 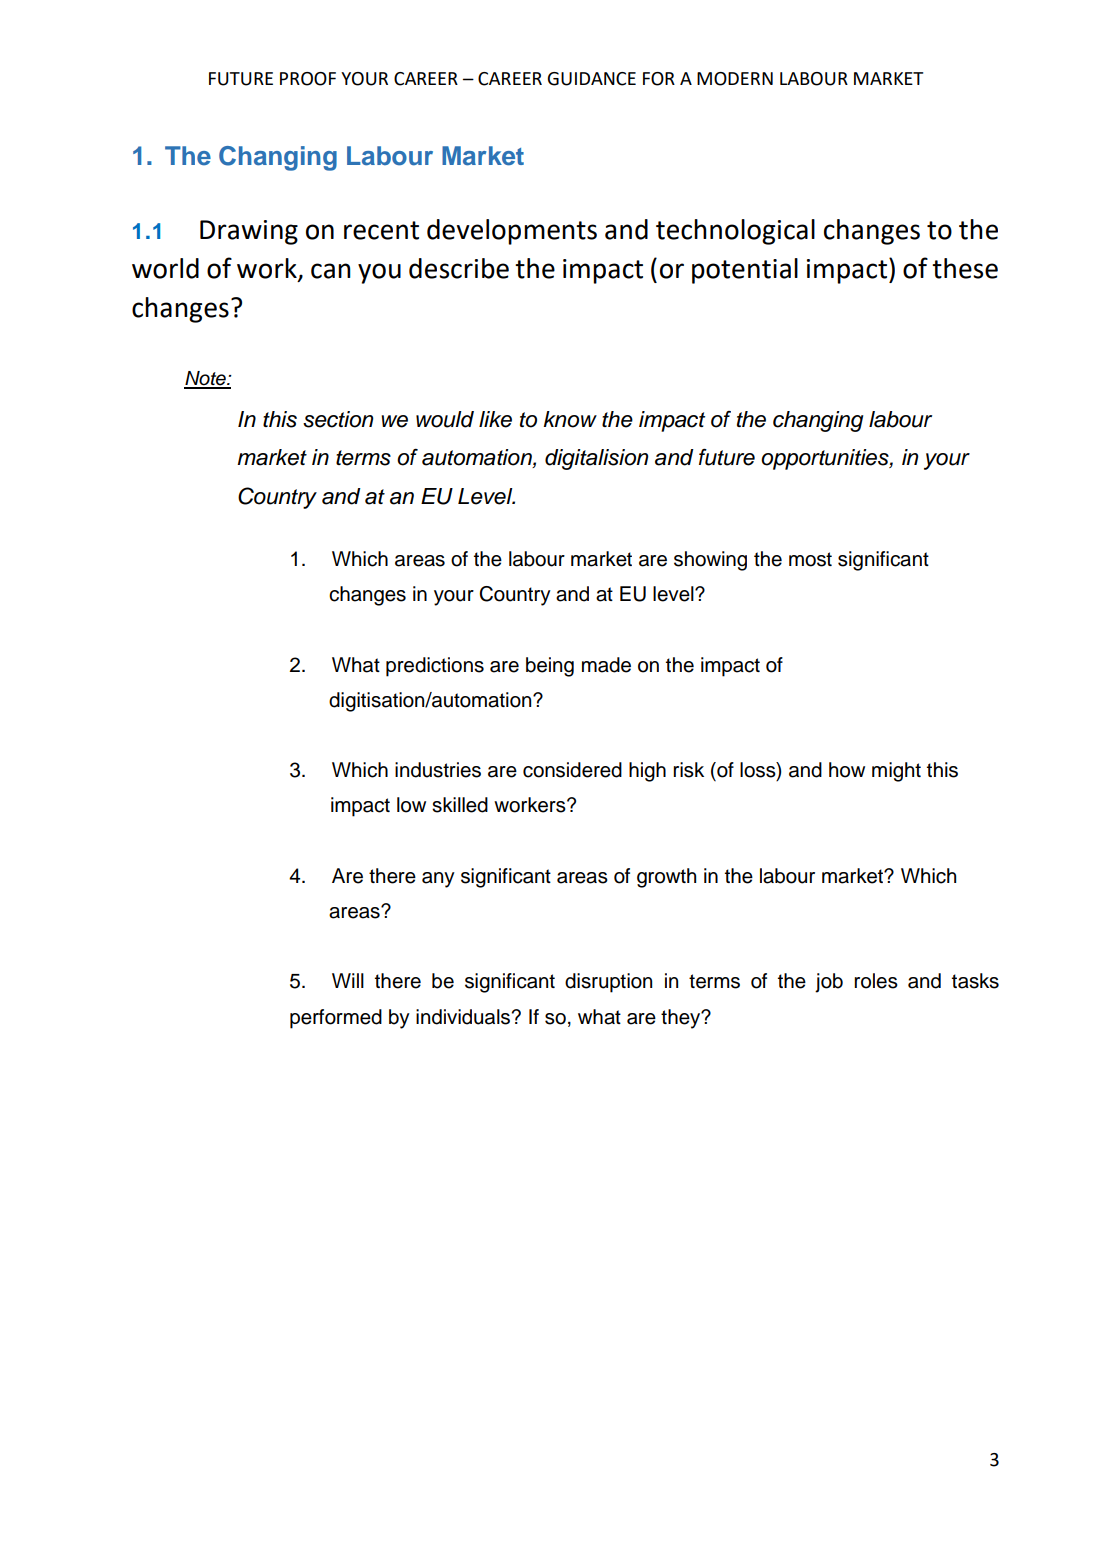 What do you see at coordinates (735, 79) in the screenshot?
I see `MODERN` at bounding box center [735, 79].
